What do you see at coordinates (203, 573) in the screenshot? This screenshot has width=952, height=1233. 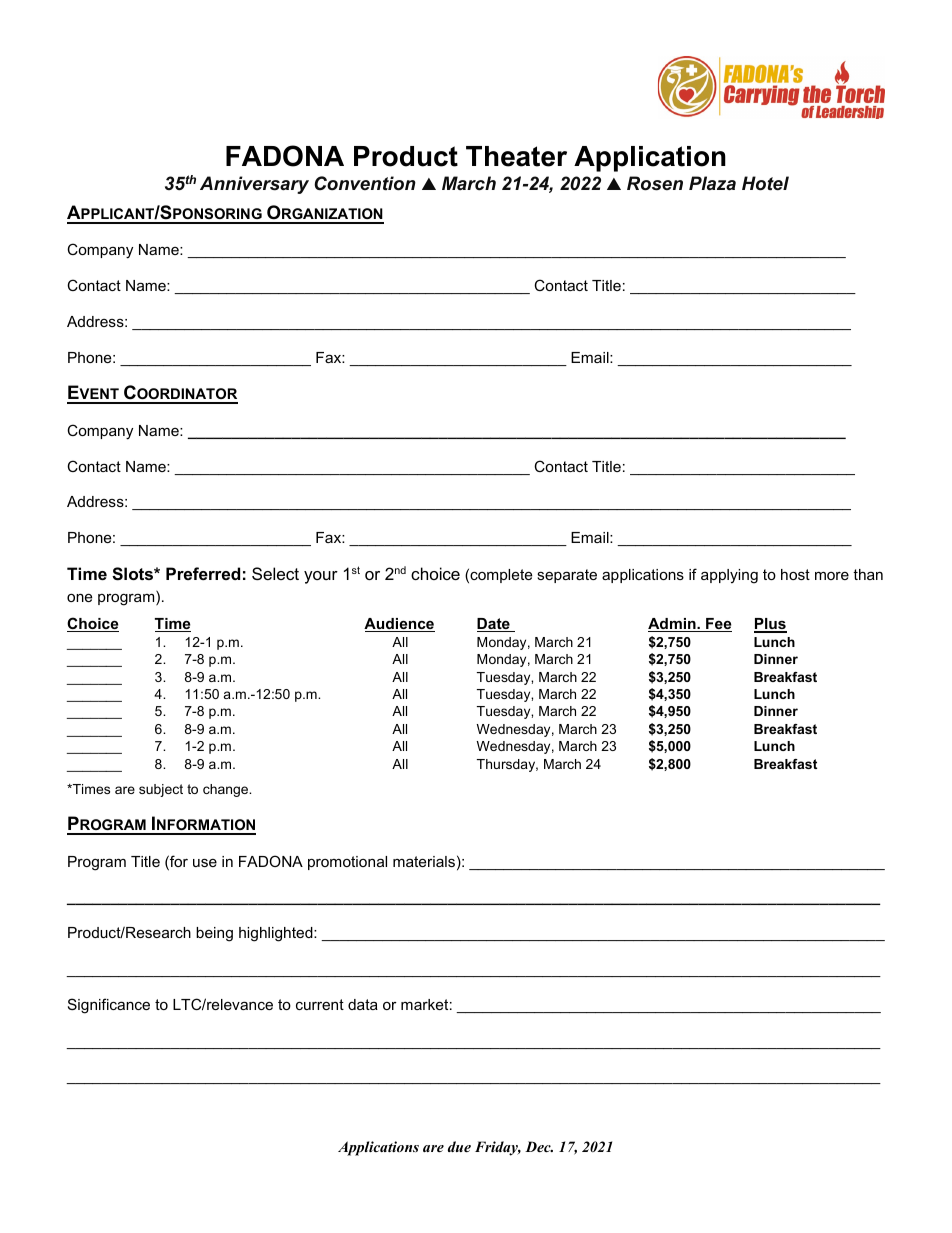 I see `Preferred` at bounding box center [203, 573].
